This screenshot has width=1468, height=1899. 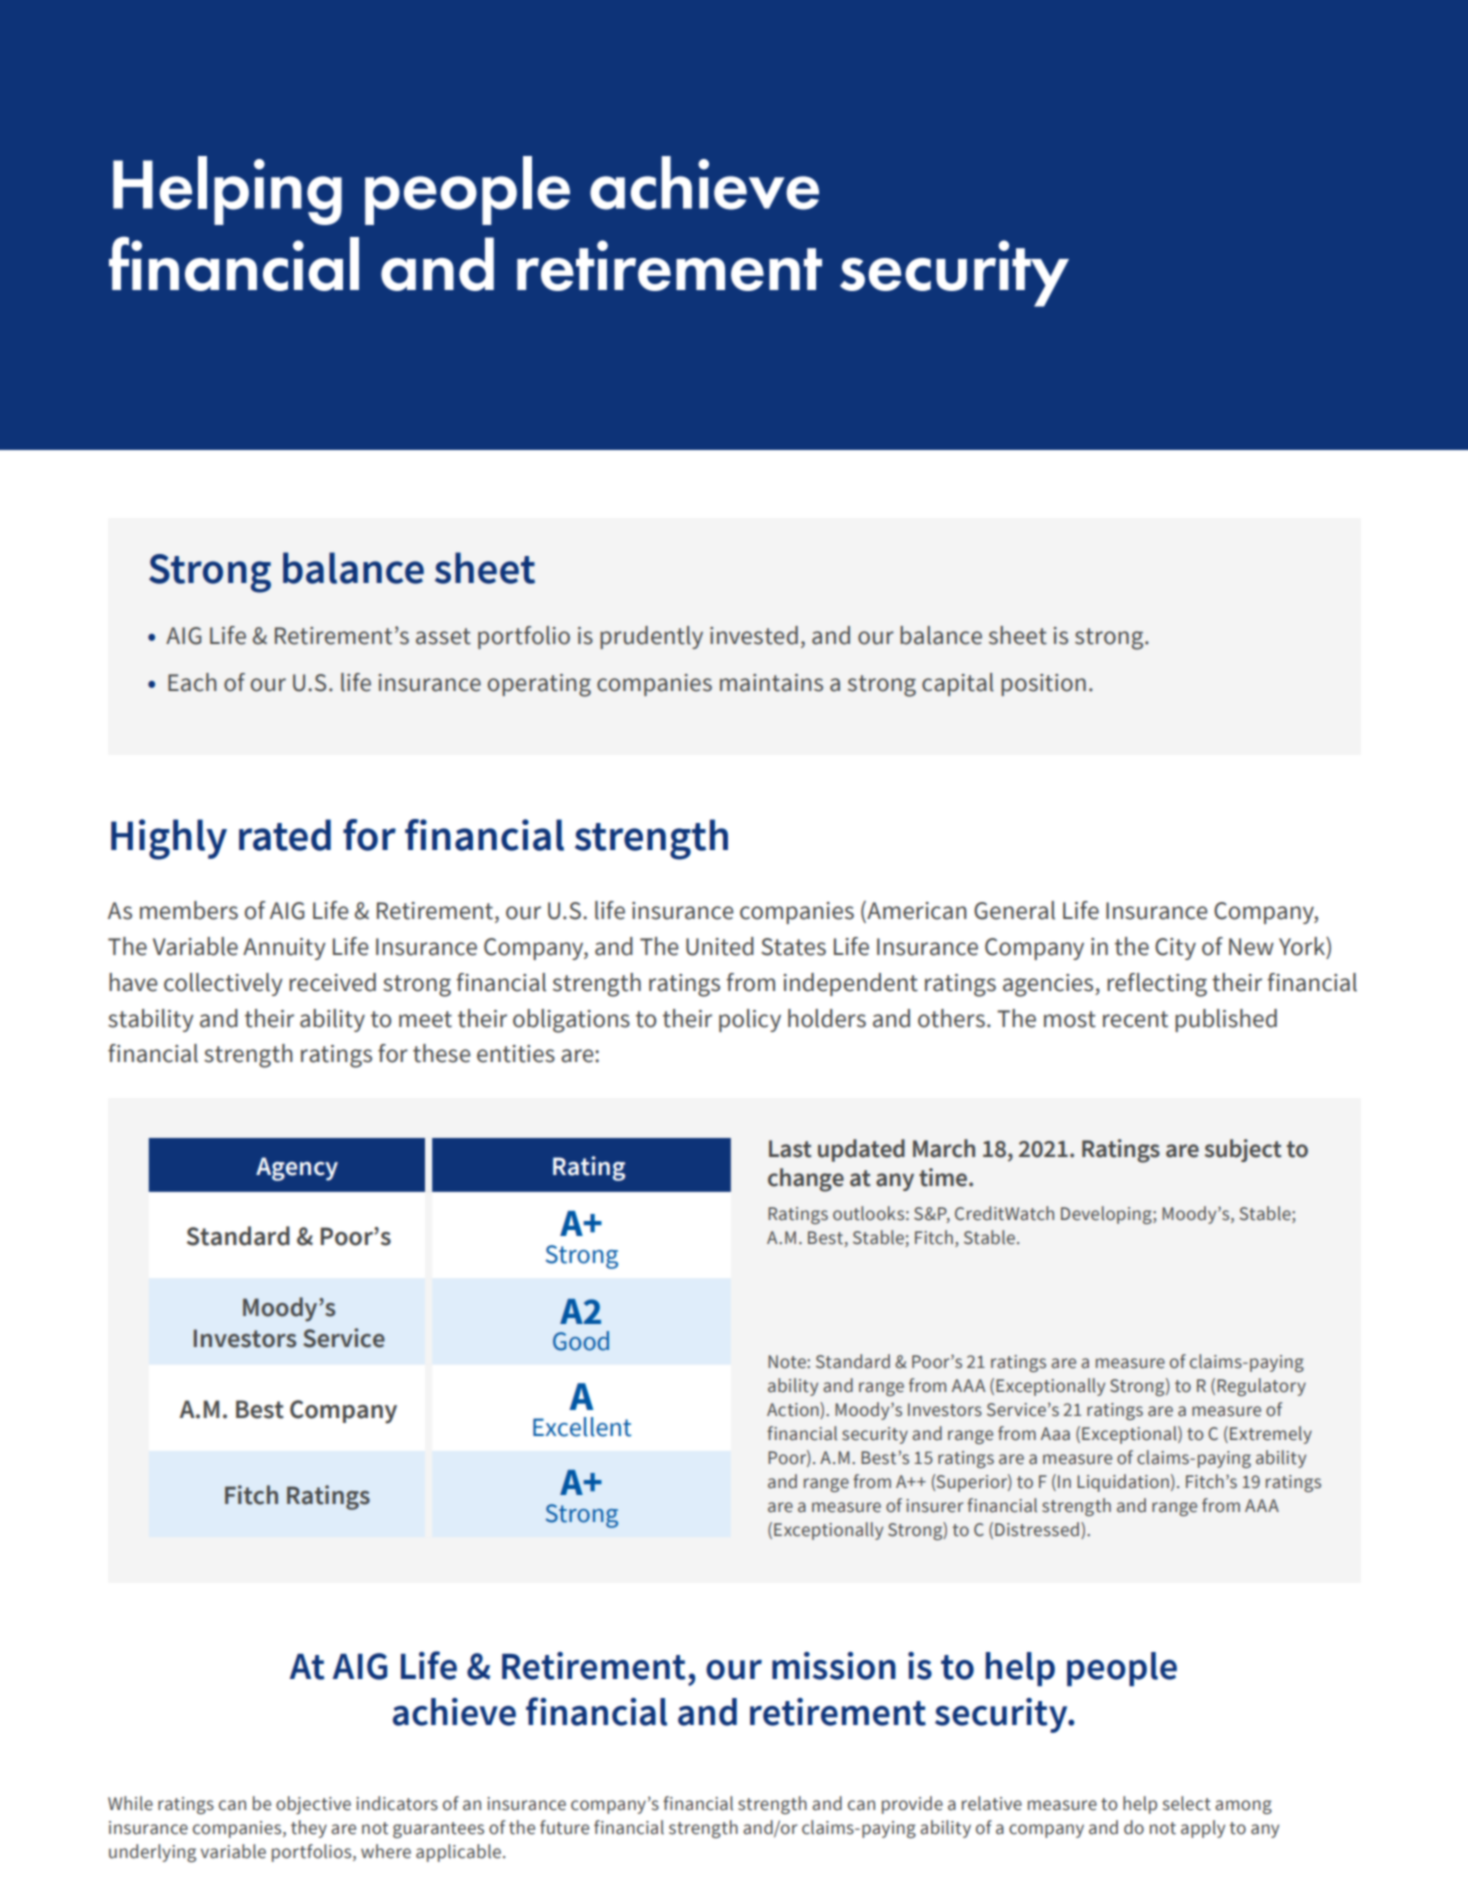 What do you see at coordinates (309, 1829) in the screenshot?
I see `they` at bounding box center [309, 1829].
